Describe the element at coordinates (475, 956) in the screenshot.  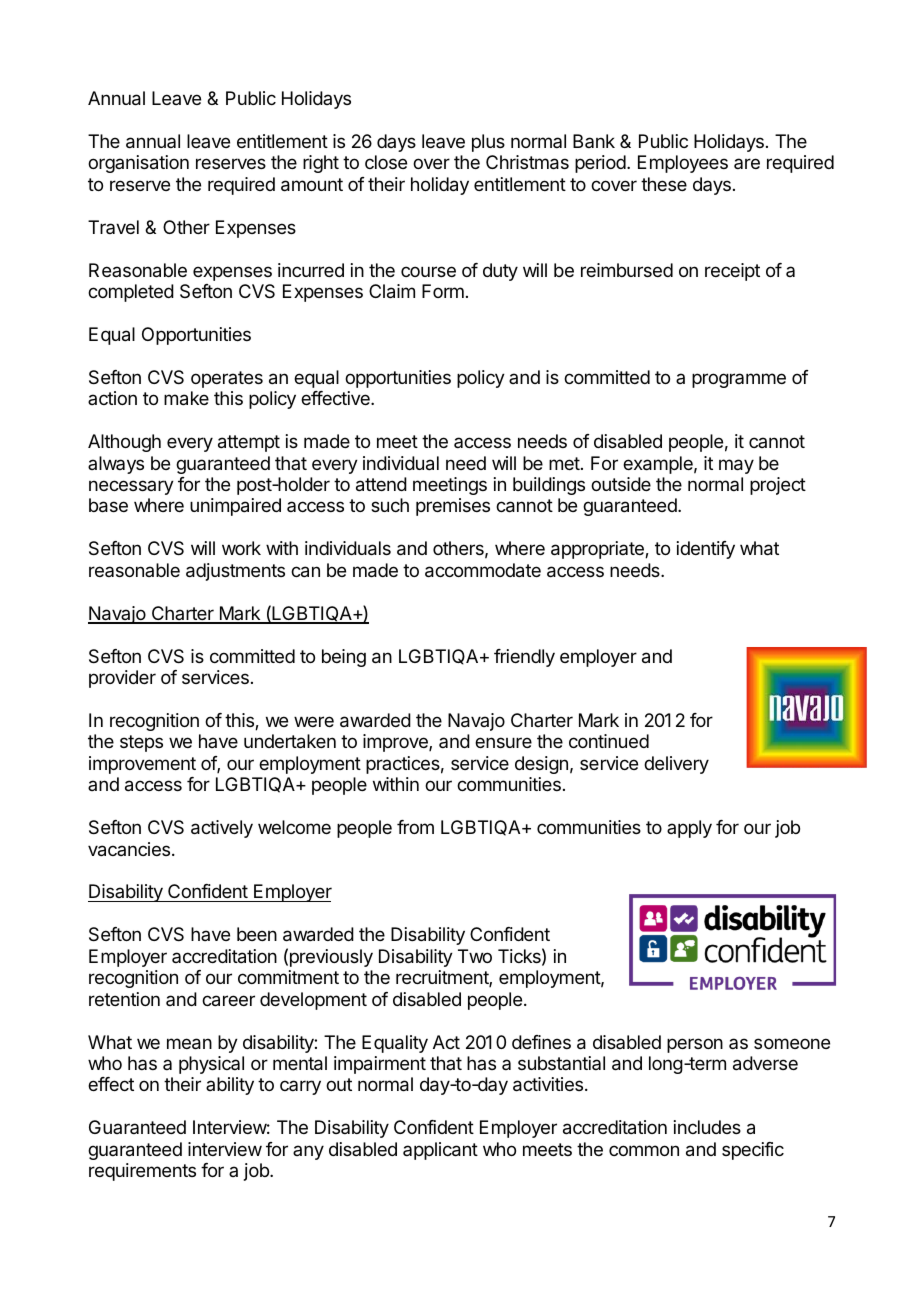
I see `Two` at that location.
